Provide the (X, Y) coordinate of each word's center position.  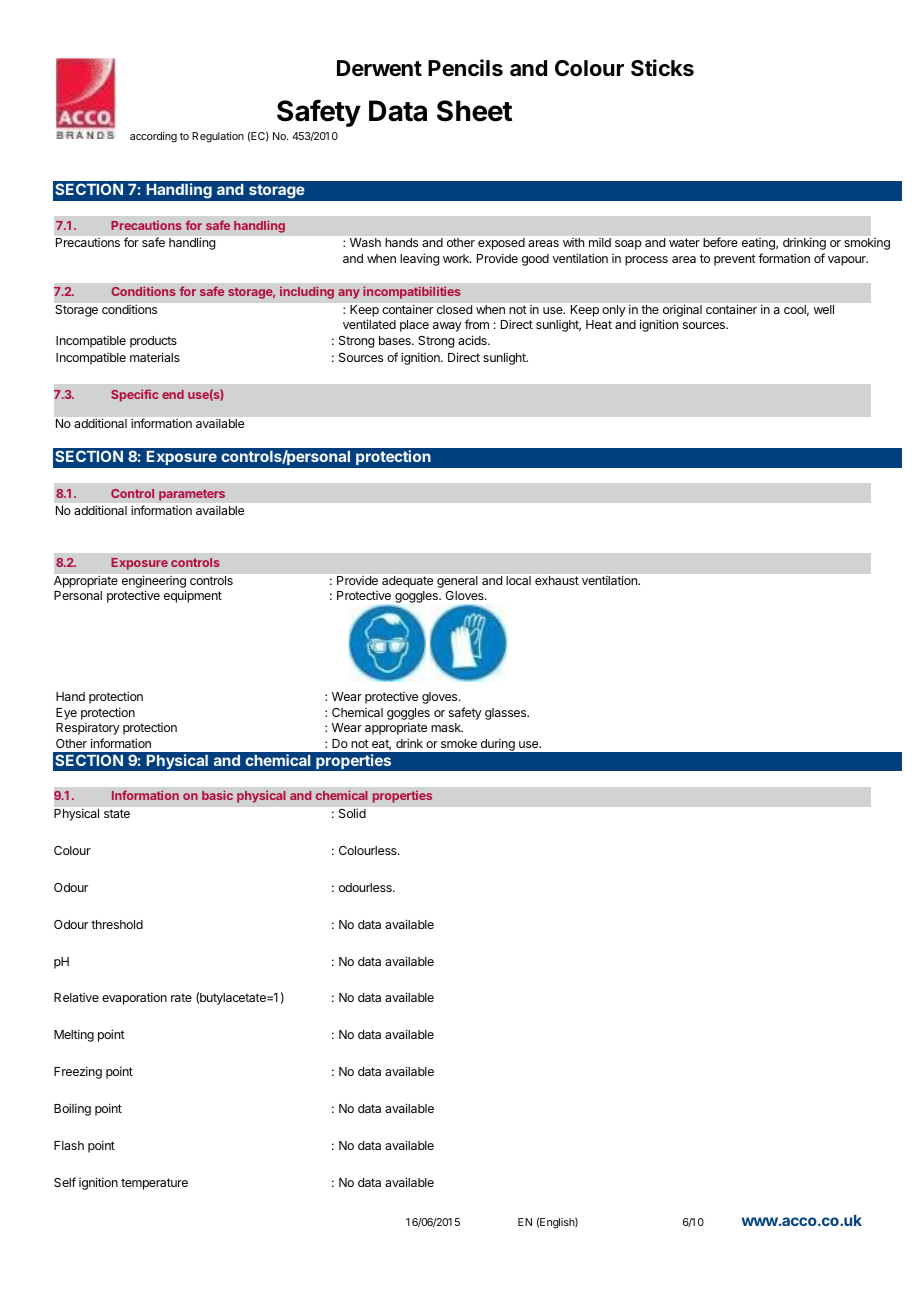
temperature (154, 1184)
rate (181, 997)
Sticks (662, 68)
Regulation (218, 137)
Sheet (474, 111)
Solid (352, 813)
